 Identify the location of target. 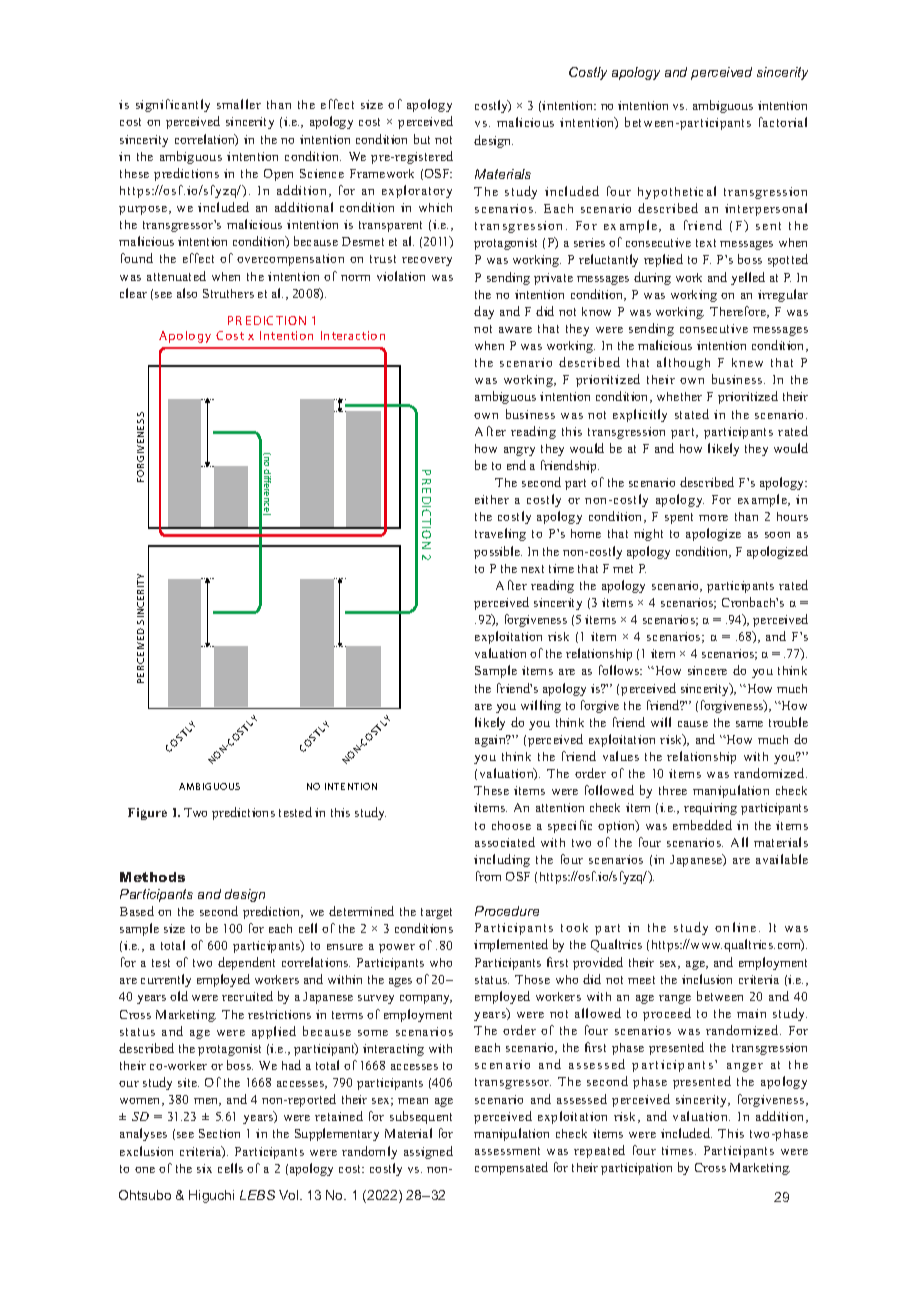
(436, 913).
